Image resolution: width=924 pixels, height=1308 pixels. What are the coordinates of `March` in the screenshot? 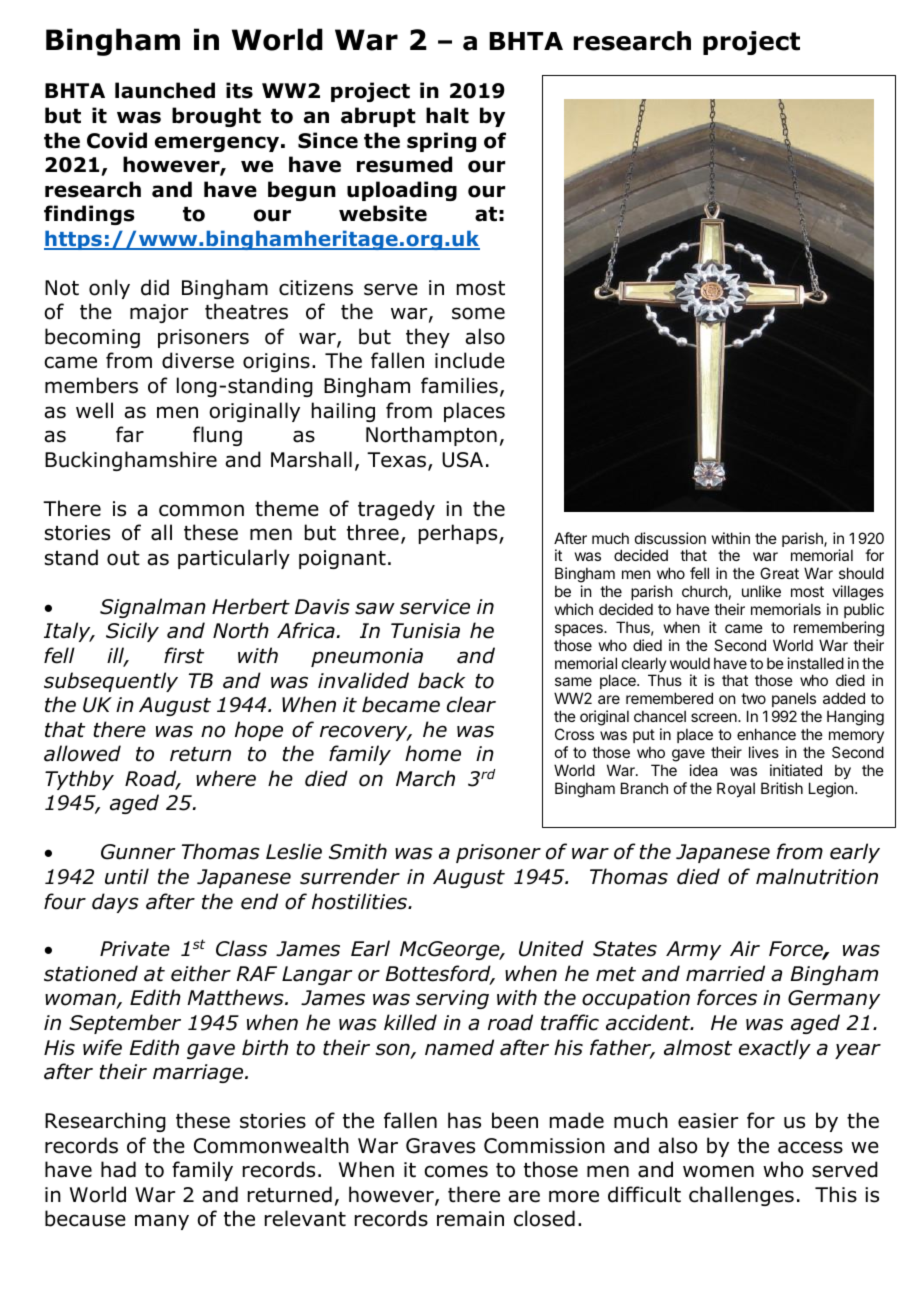 It's located at (425, 778).
